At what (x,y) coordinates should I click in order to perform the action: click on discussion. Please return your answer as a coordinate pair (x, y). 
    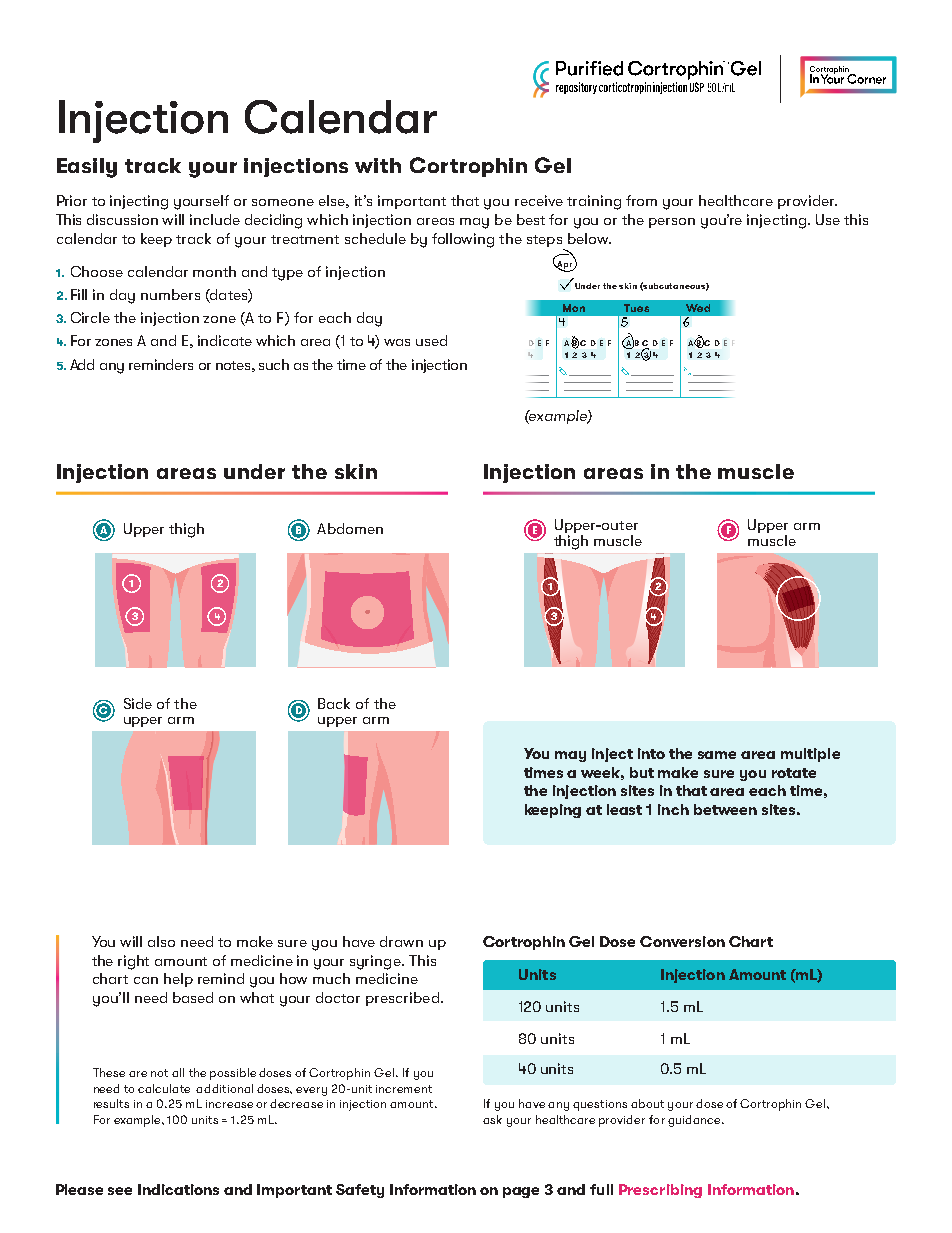
    Looking at the image, I should click on (122, 219).
